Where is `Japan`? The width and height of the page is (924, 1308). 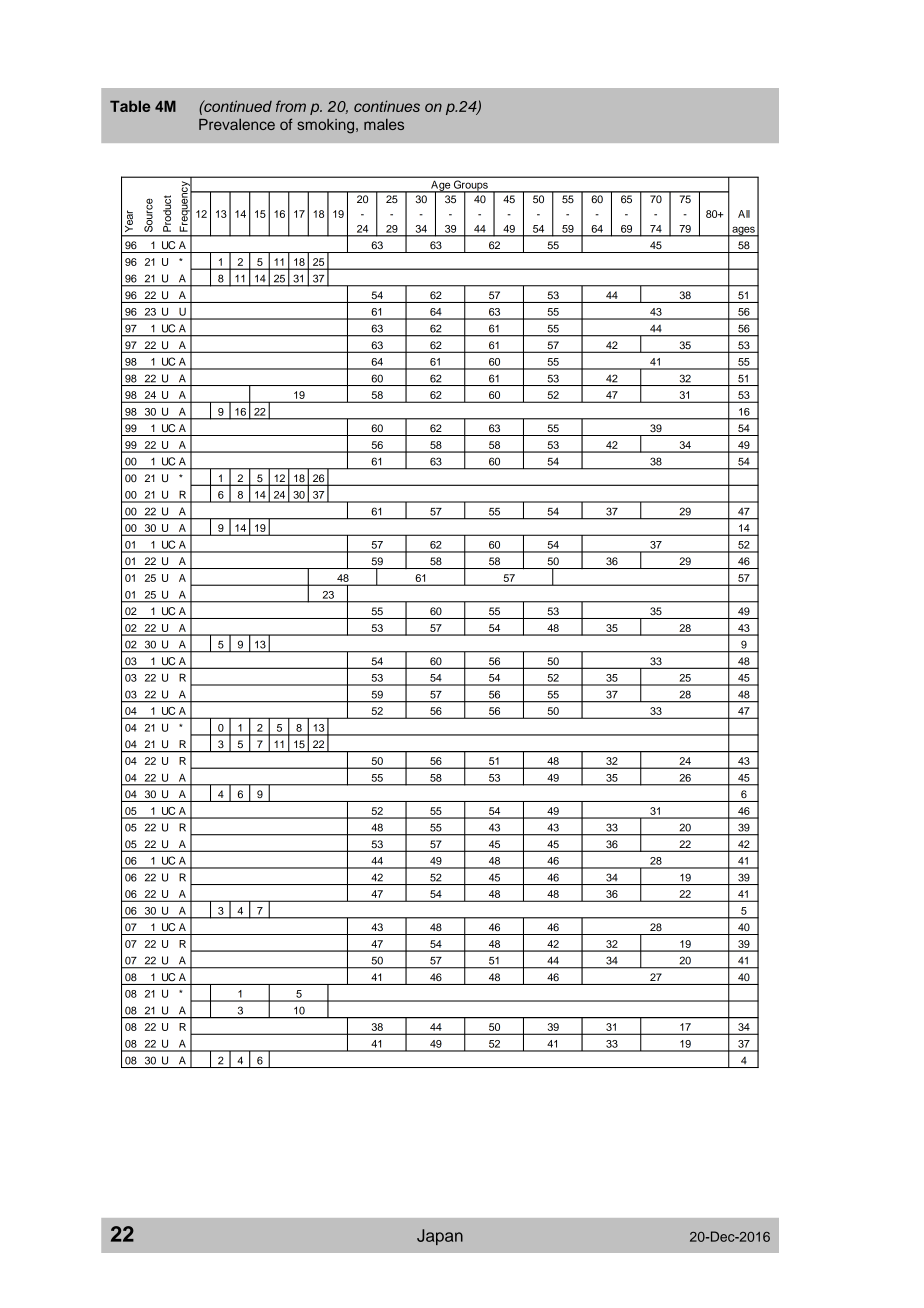
Japan is located at coordinates (440, 1237).
